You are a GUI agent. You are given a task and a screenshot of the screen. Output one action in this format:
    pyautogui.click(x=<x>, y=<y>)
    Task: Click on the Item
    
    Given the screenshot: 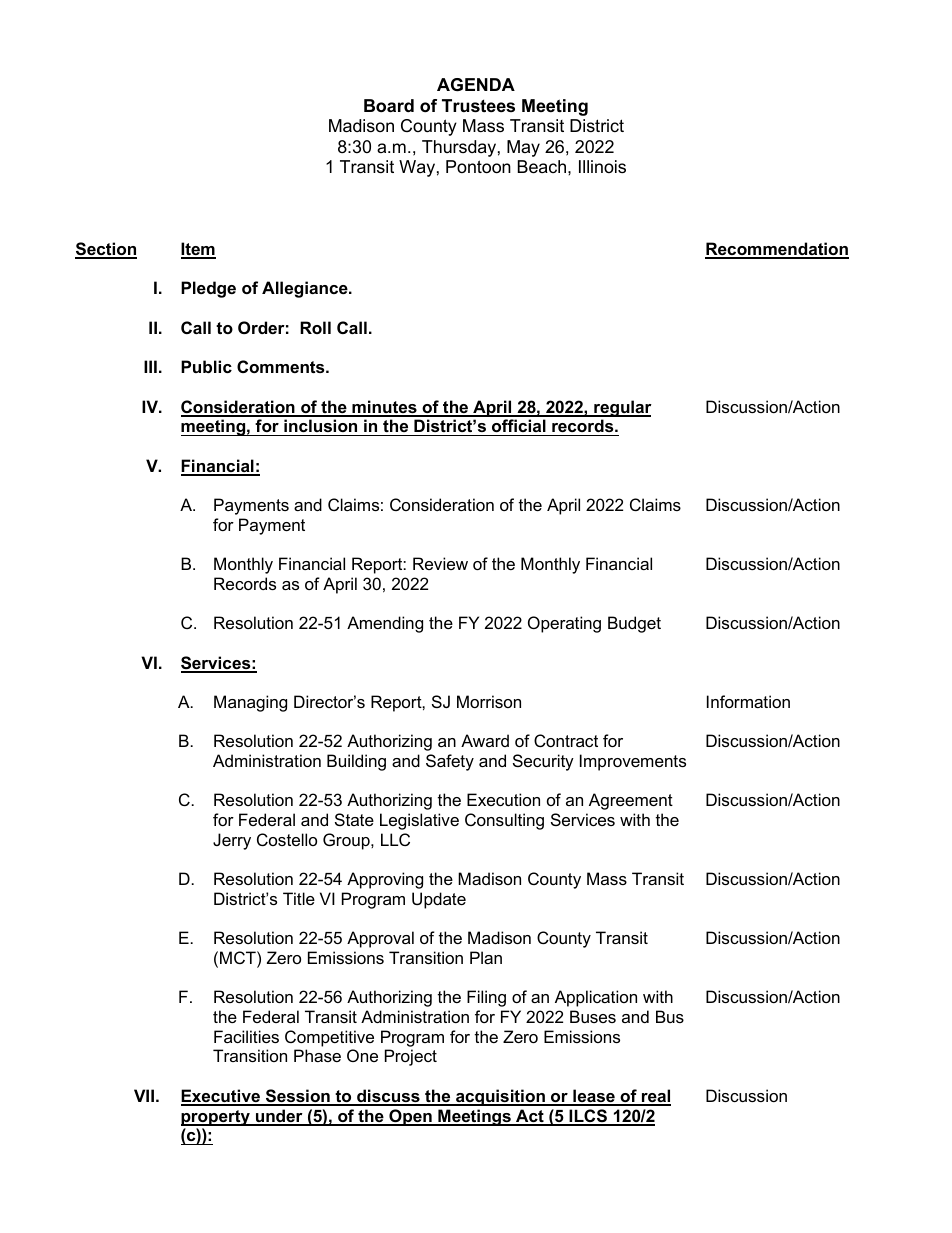 What is the action you would take?
    pyautogui.click(x=198, y=250)
